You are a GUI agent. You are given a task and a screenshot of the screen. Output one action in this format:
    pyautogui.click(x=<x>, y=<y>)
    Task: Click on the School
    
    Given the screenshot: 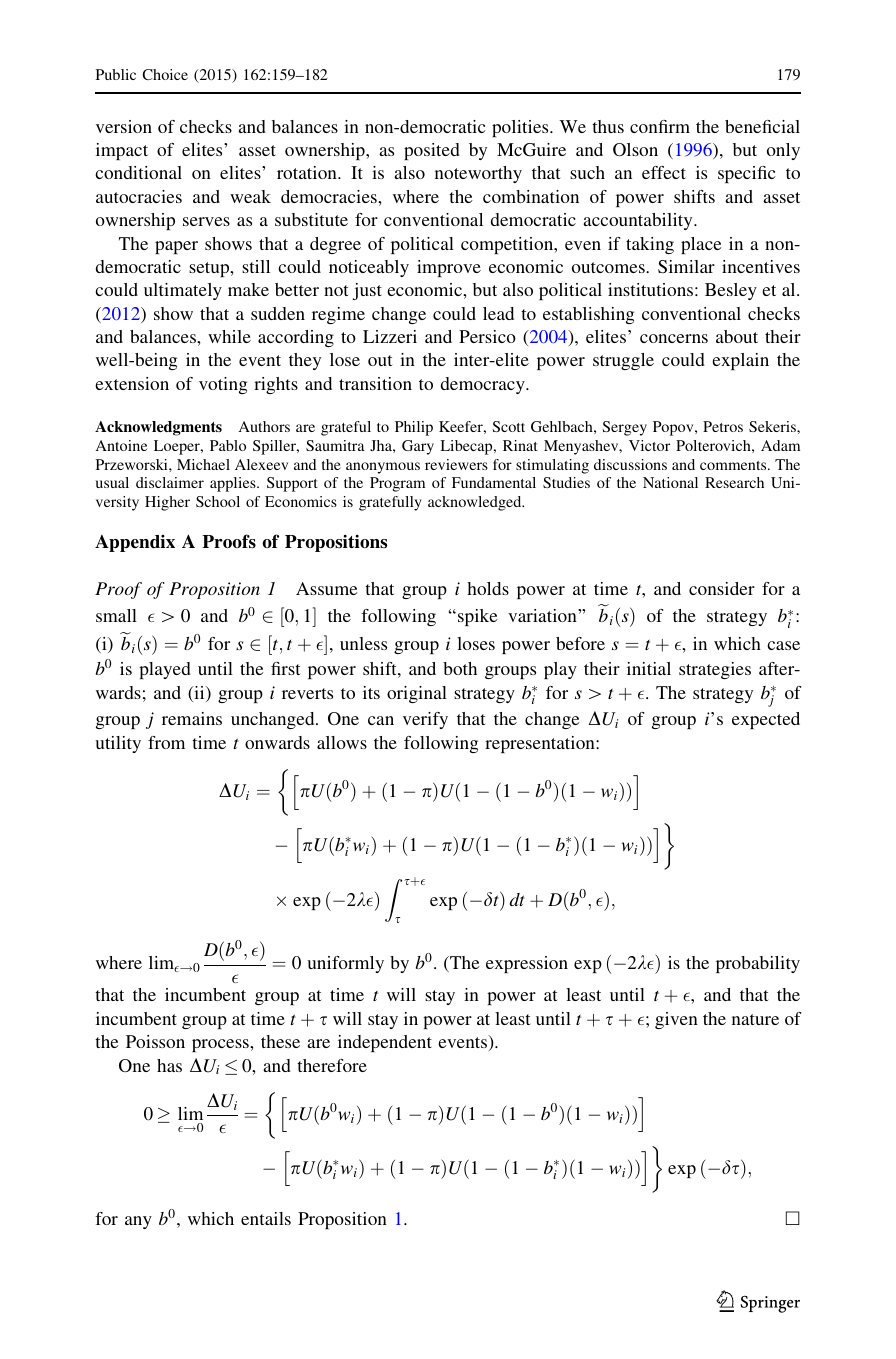 What is the action you would take?
    pyautogui.click(x=218, y=501)
